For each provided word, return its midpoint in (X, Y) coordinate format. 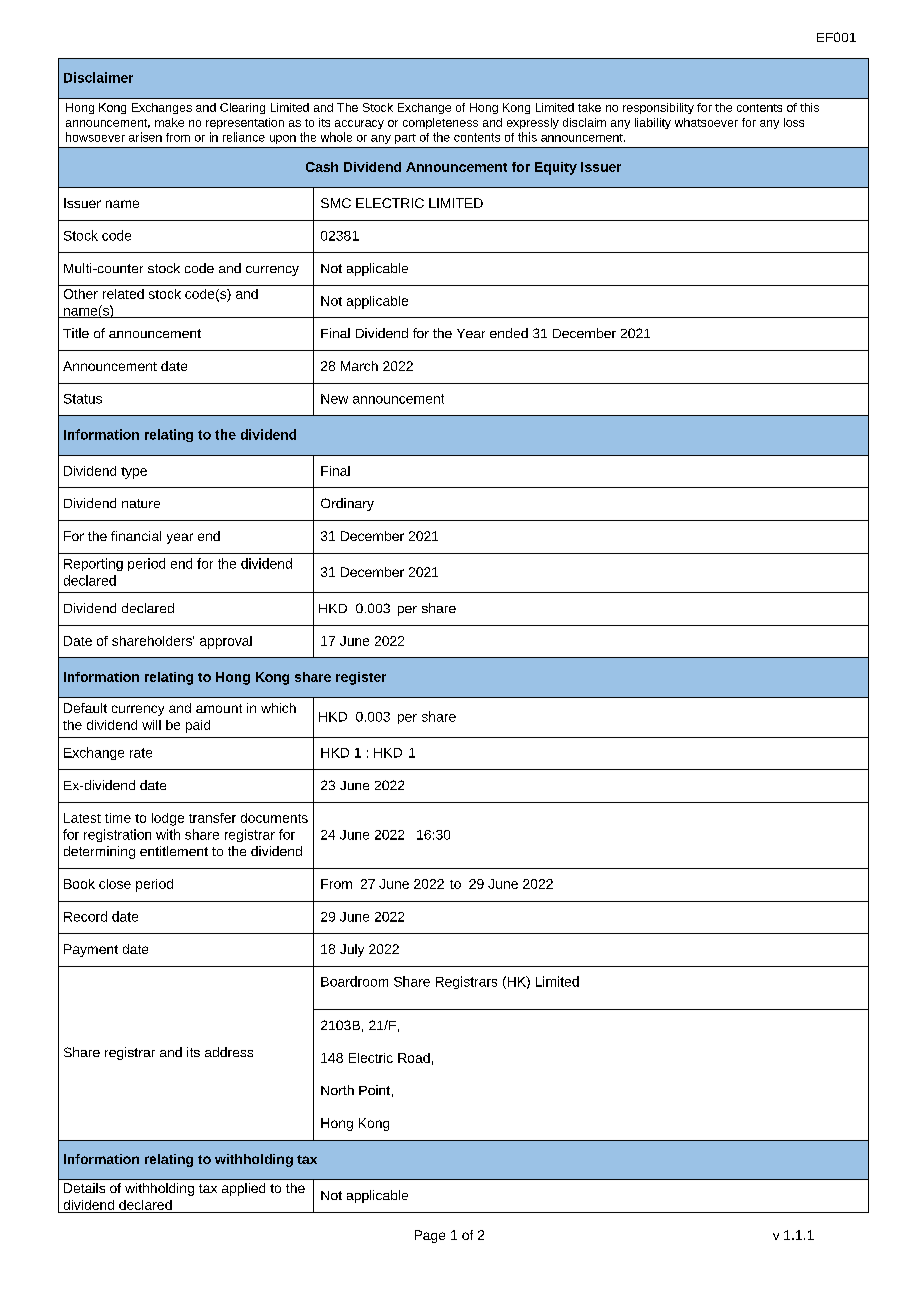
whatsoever (706, 122)
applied (243, 1189)
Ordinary (347, 504)
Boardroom (354, 981)
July (352, 950)
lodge (168, 819)
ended (509, 333)
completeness (440, 123)
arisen (145, 137)
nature (141, 503)
